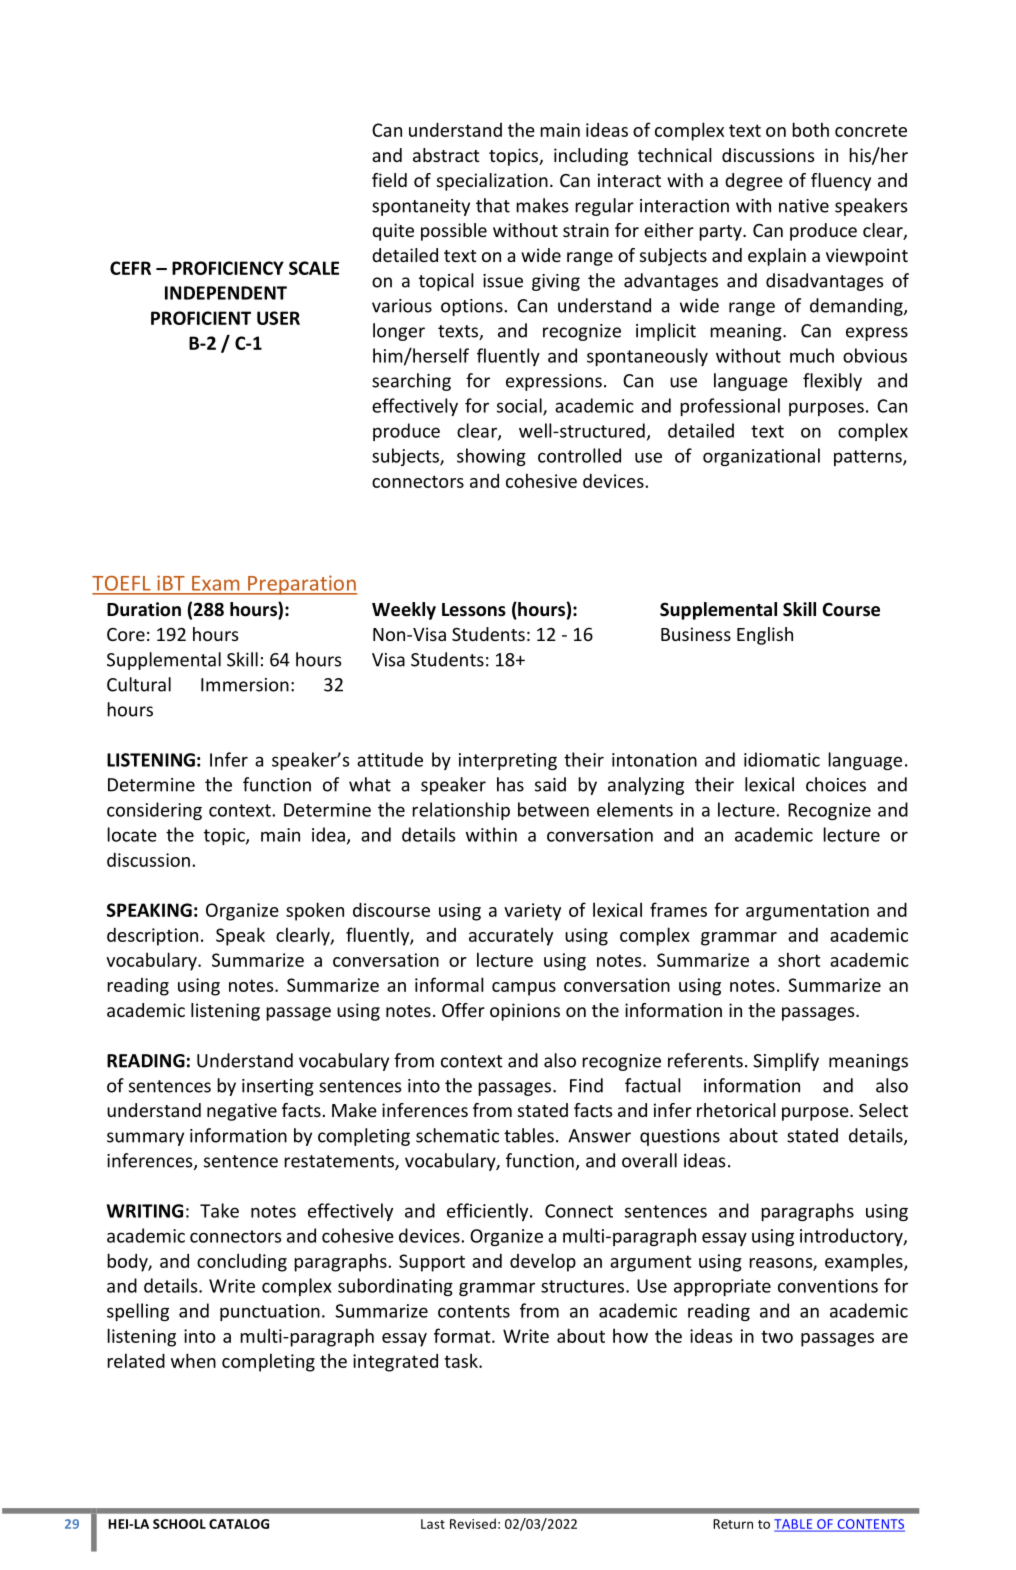 The width and height of the screenshot is (1016, 1570). I want to click on PROFICIENCY, so click(228, 268).
